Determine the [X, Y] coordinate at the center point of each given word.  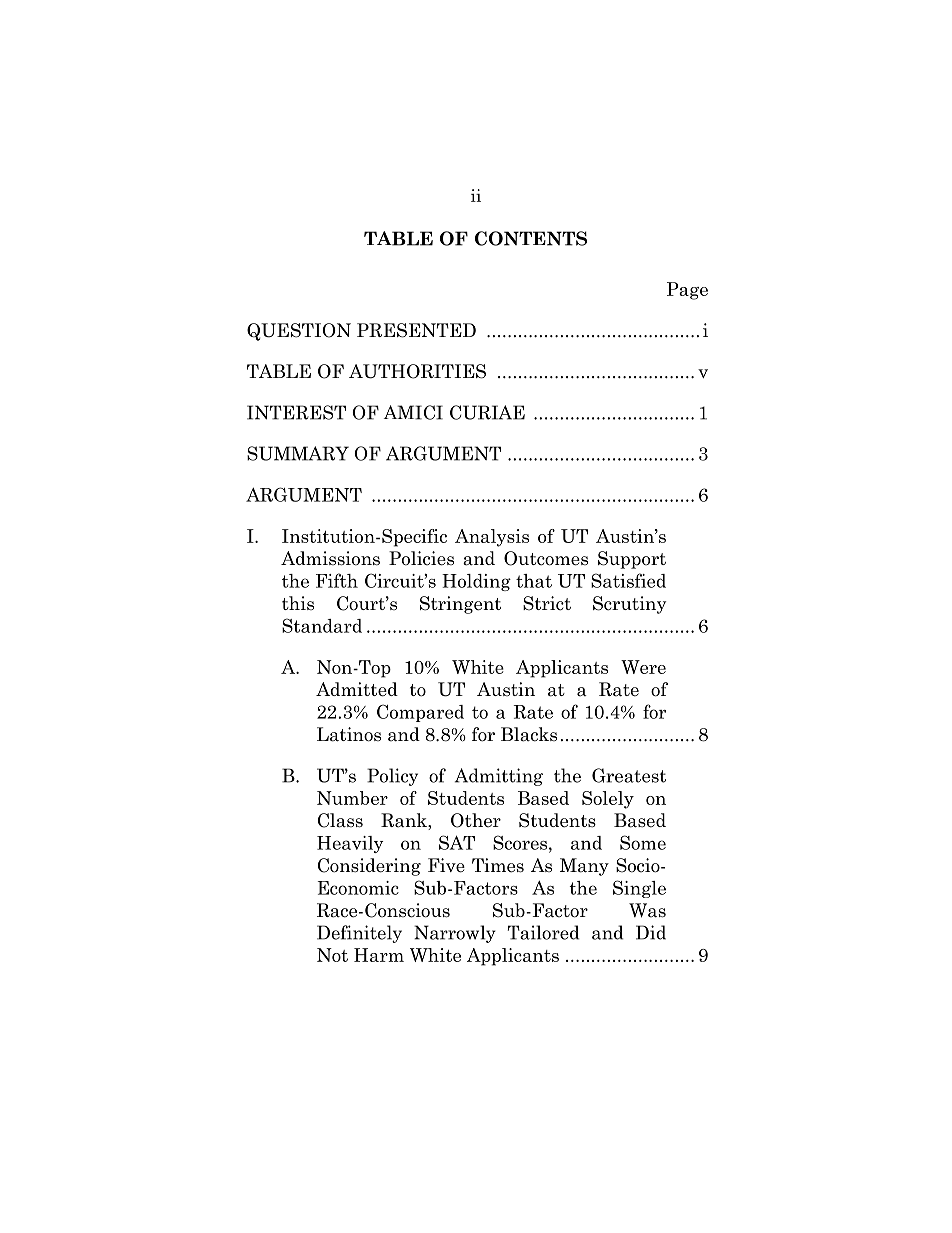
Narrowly [455, 934]
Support [632, 560]
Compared [420, 713]
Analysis [492, 538]
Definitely [359, 934]
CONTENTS [531, 238]
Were [643, 667]
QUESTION [299, 332]
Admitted [357, 689]
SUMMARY [298, 453]
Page [687, 291]
